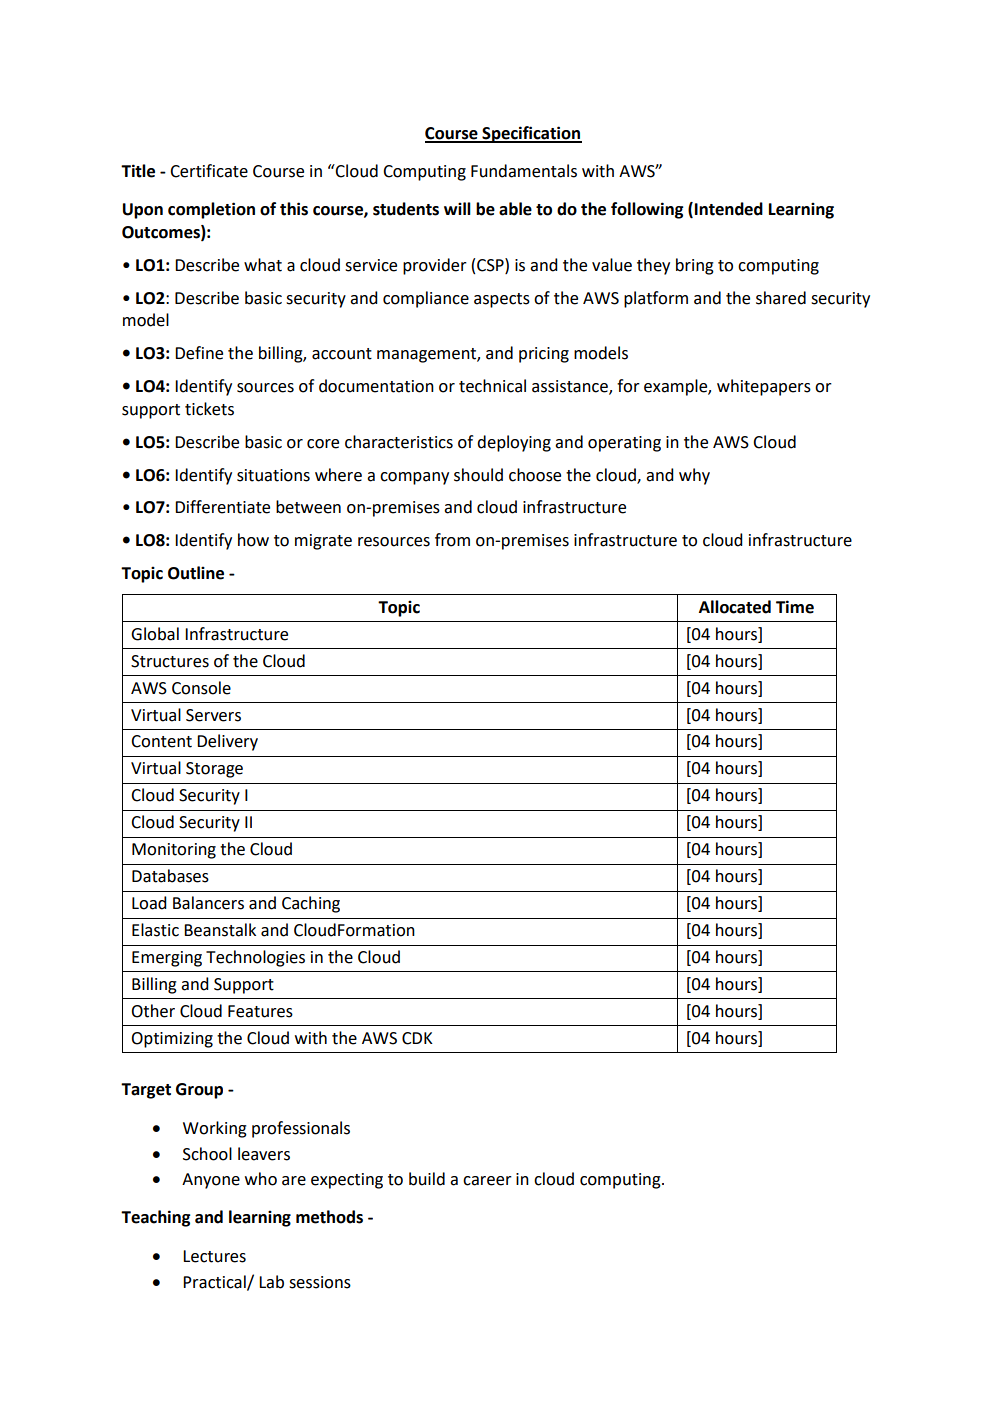 The height and width of the document is (1423, 1006). What do you see at coordinates (209, 409) in the document?
I see `tickets` at bounding box center [209, 409].
